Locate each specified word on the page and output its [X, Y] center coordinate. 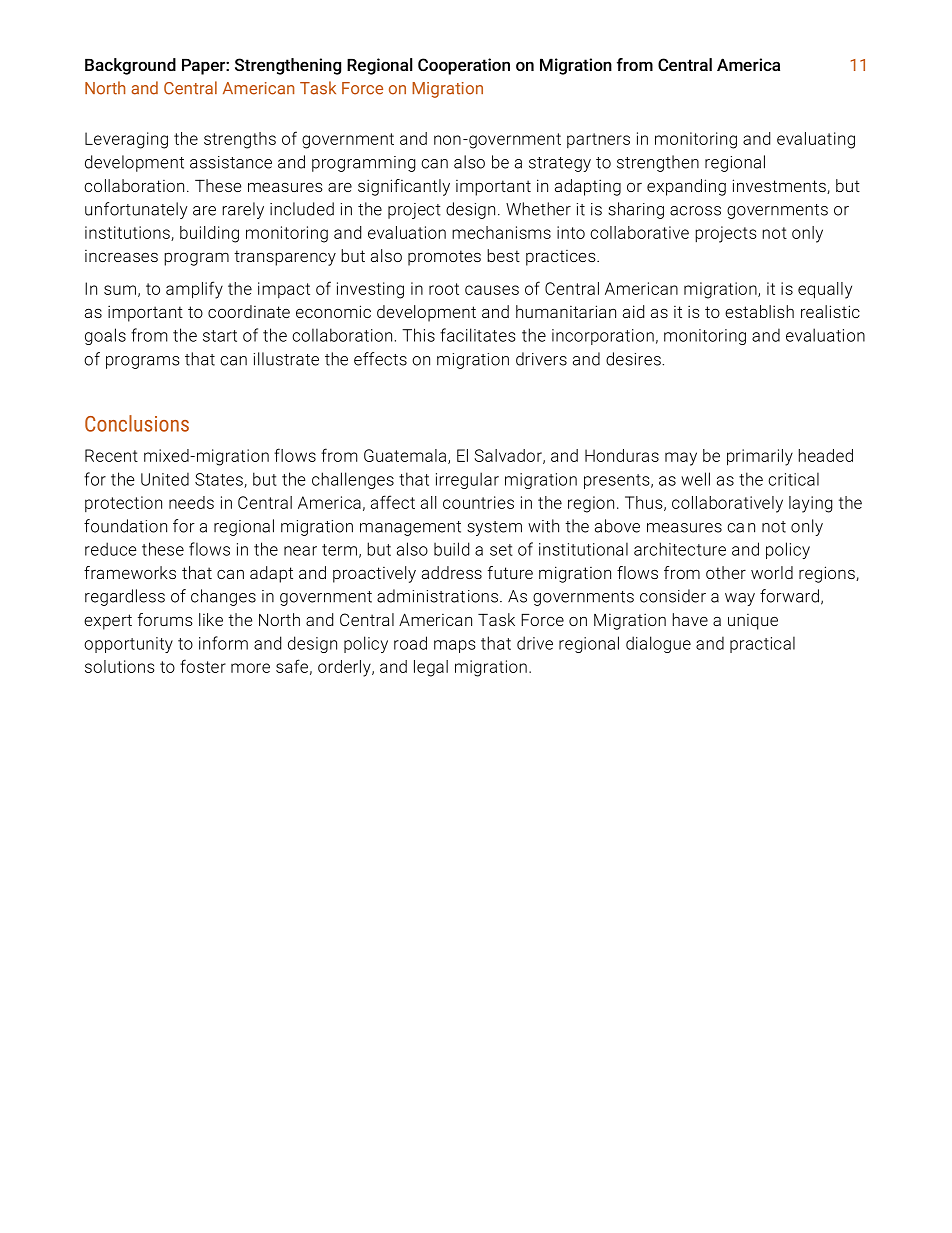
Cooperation [464, 66]
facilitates [477, 335]
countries [478, 502]
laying [810, 504]
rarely [243, 210]
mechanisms [501, 232]
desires [634, 359]
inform [223, 643]
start [220, 336]
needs [191, 502]
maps [454, 646]
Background [130, 66]
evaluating [816, 140]
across [695, 211]
